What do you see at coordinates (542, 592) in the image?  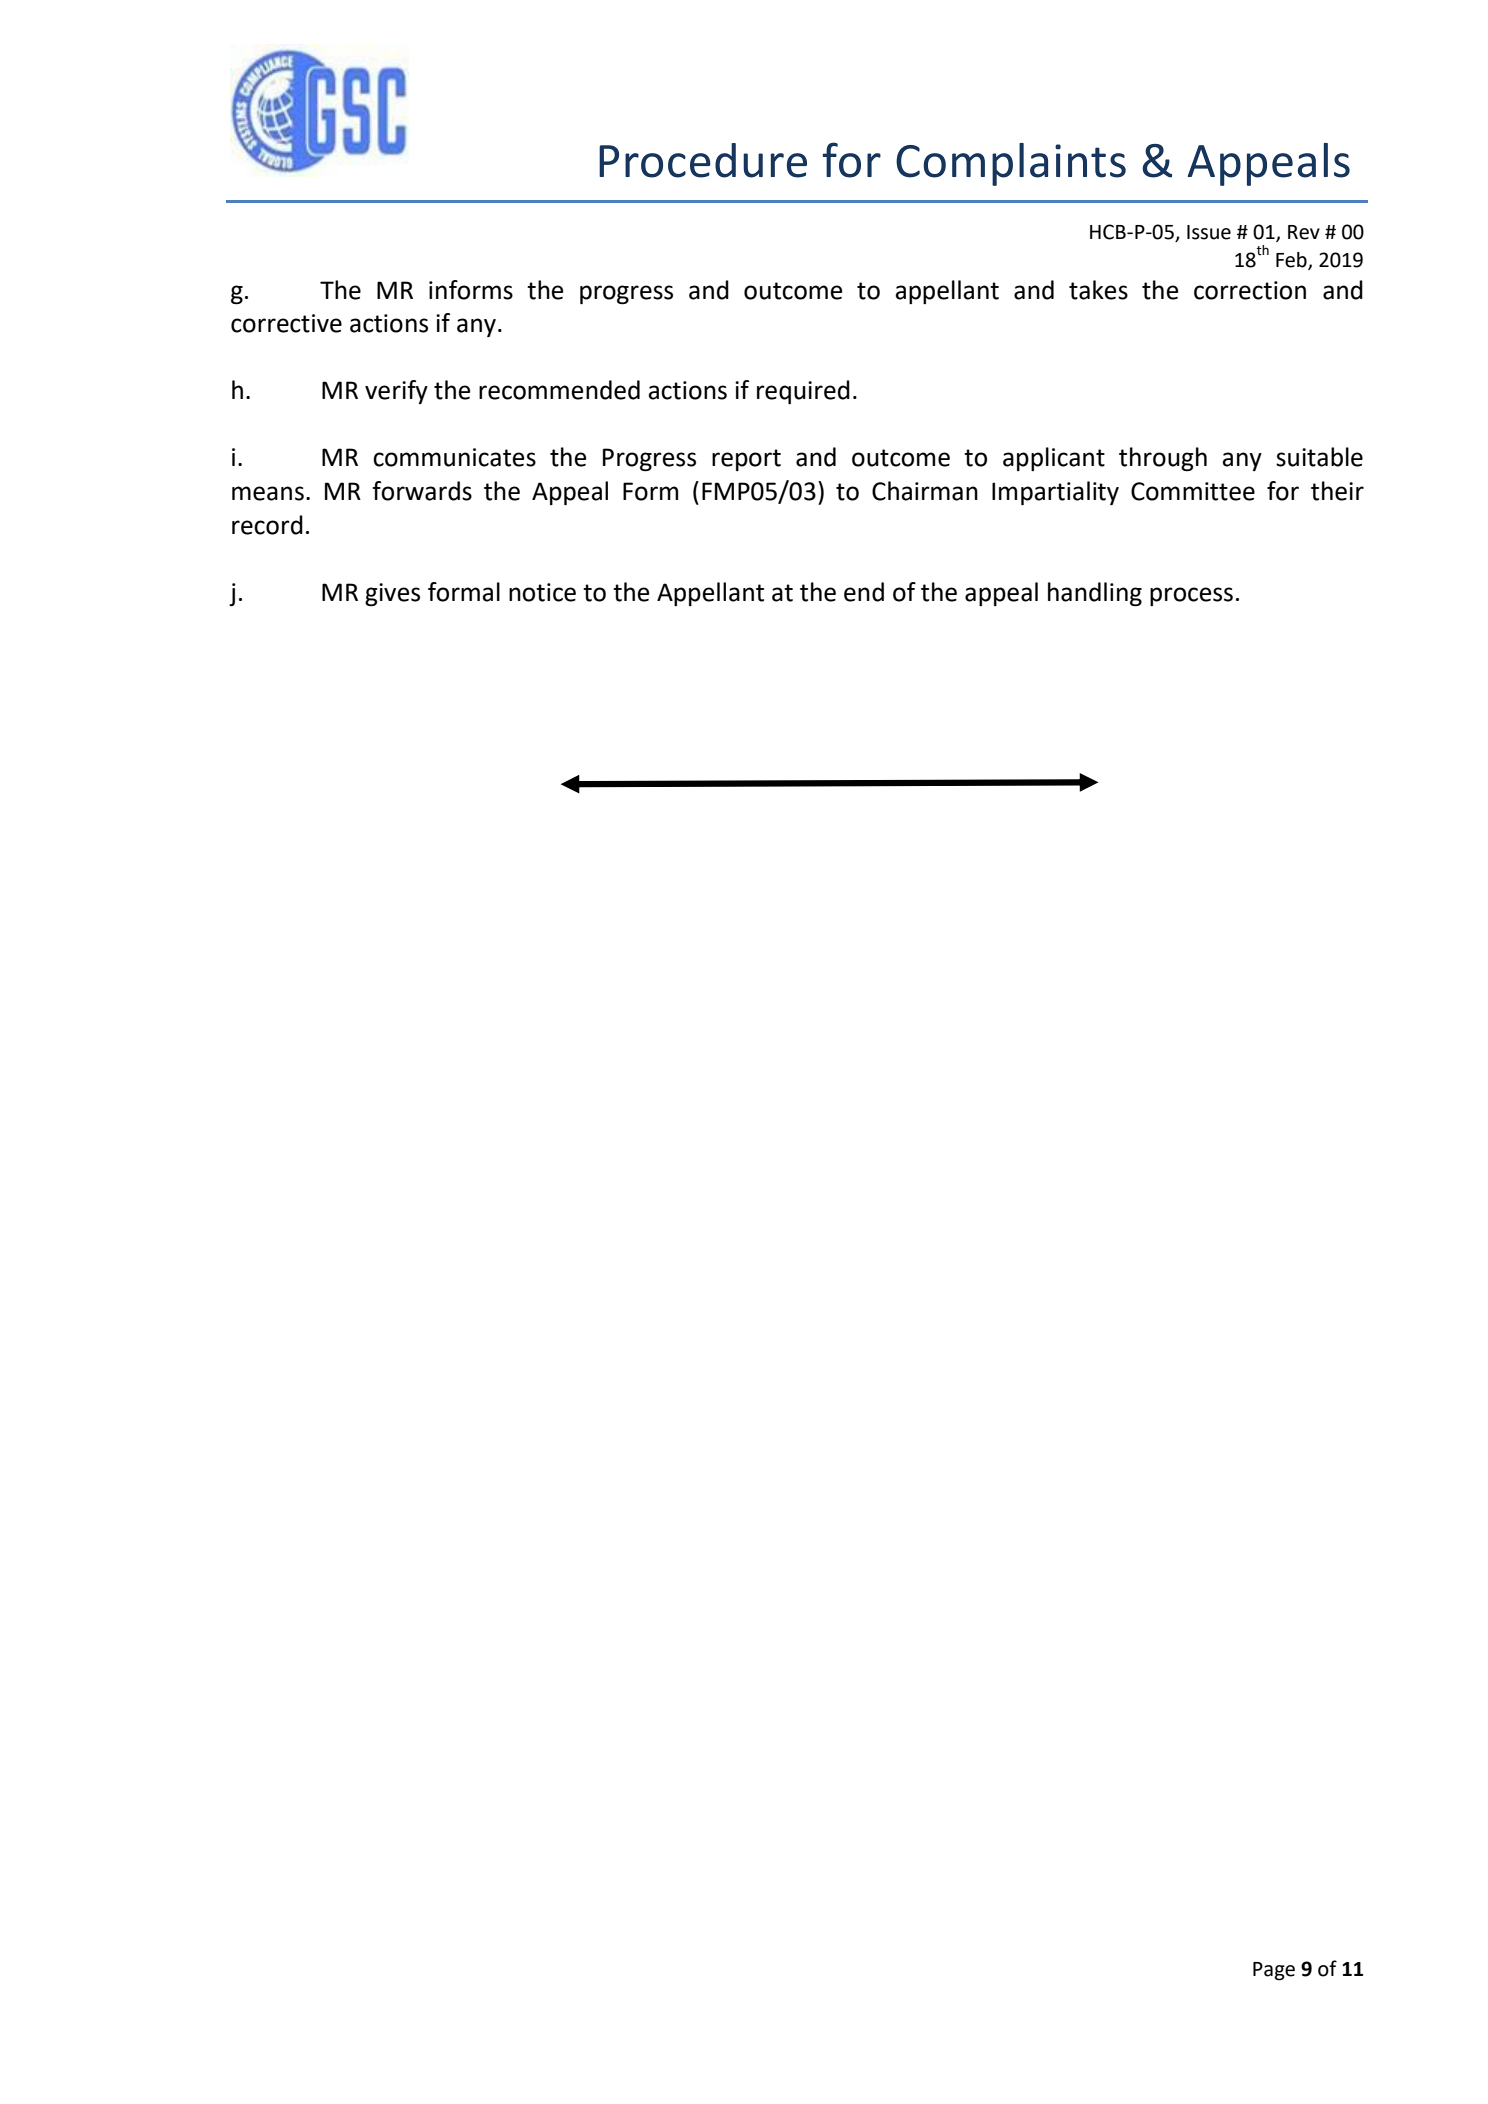 I see `notice` at bounding box center [542, 592].
